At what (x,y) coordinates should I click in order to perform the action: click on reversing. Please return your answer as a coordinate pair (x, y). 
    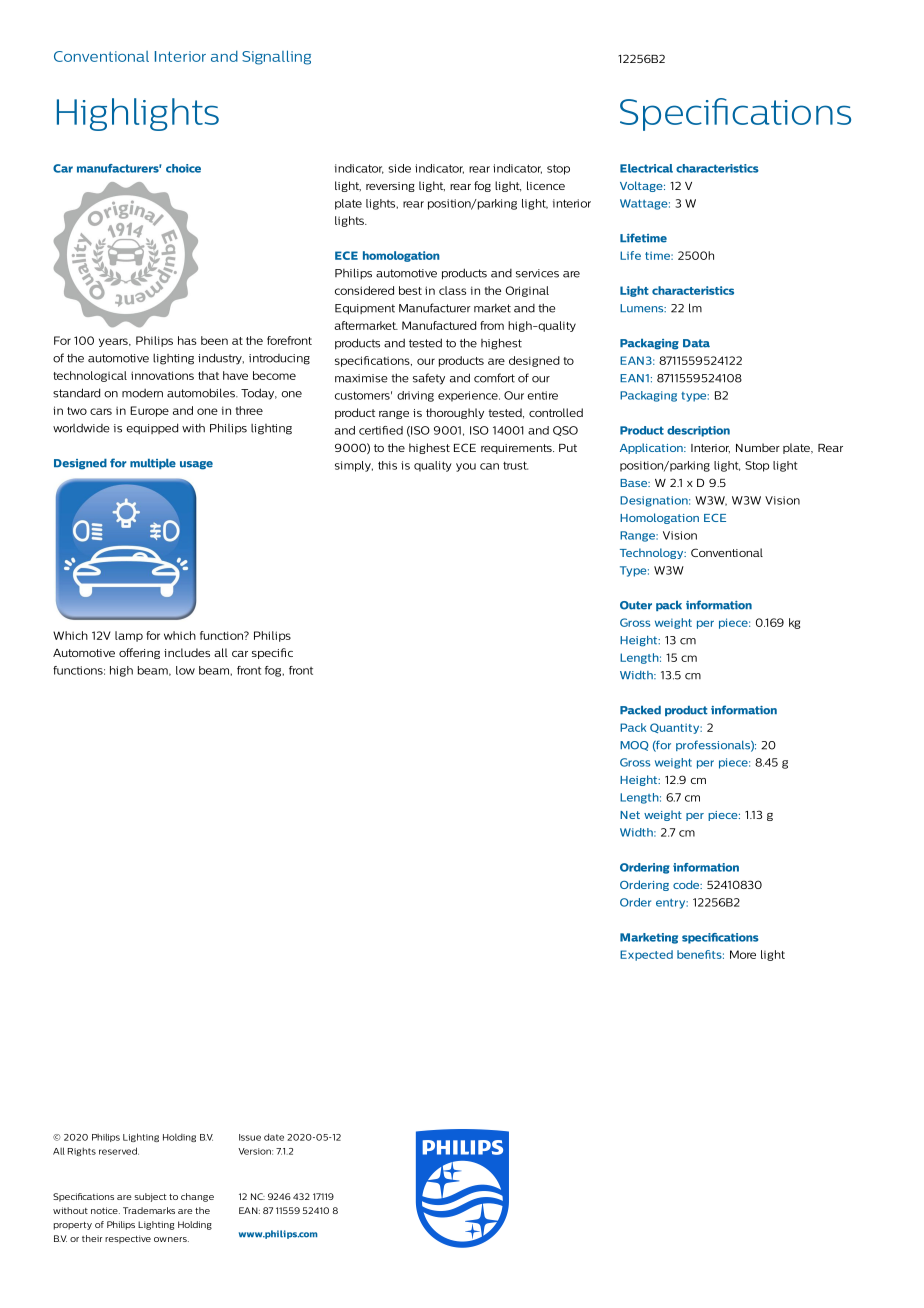
    Looking at the image, I should click on (390, 187).
